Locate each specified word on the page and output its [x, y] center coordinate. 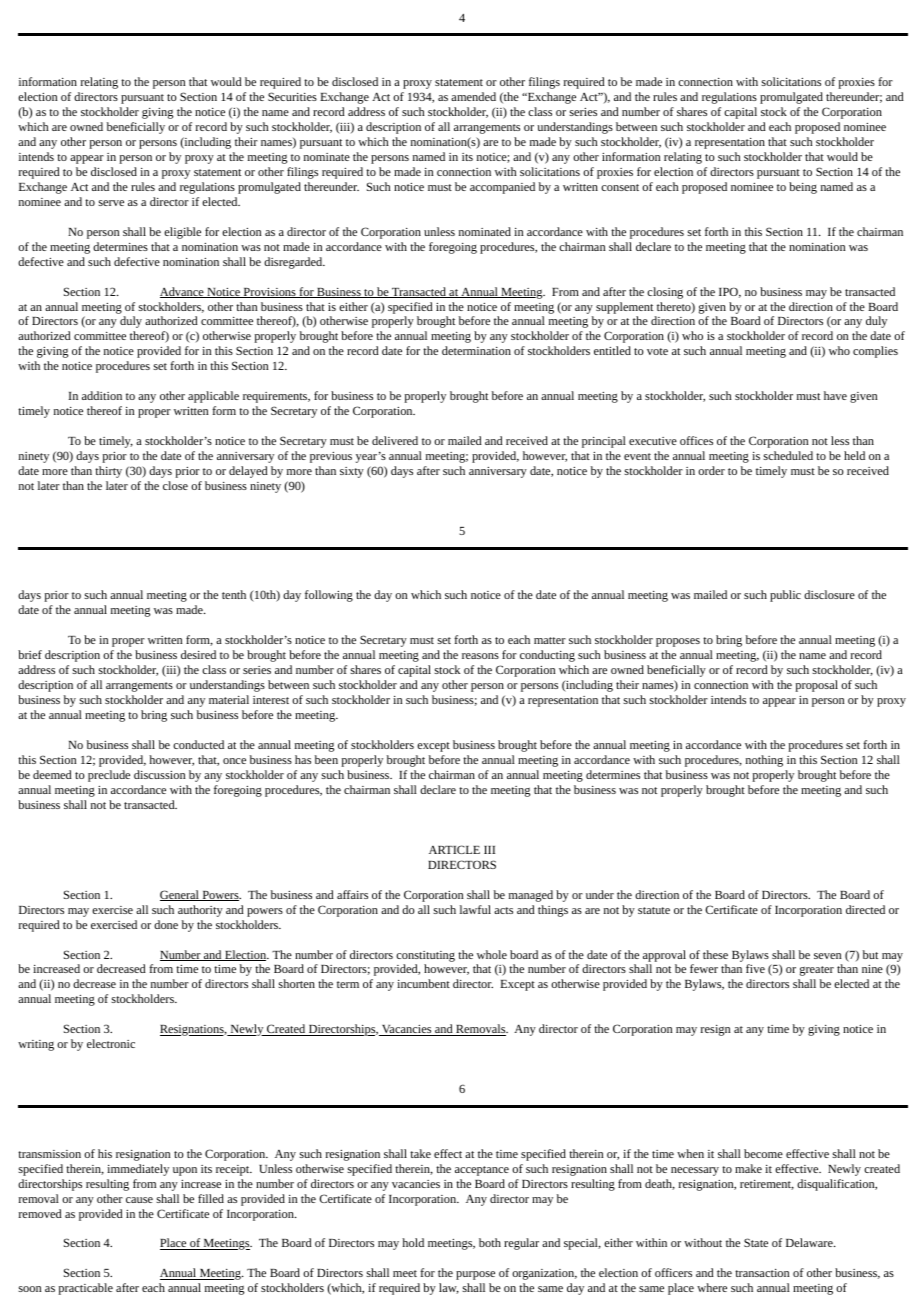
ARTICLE [454, 849]
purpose [475, 1275]
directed [865, 909]
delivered [395, 440]
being [803, 188]
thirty [108, 472]
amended [473, 96]
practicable [86, 1289]
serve [111, 203]
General [180, 895]
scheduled [788, 455]
